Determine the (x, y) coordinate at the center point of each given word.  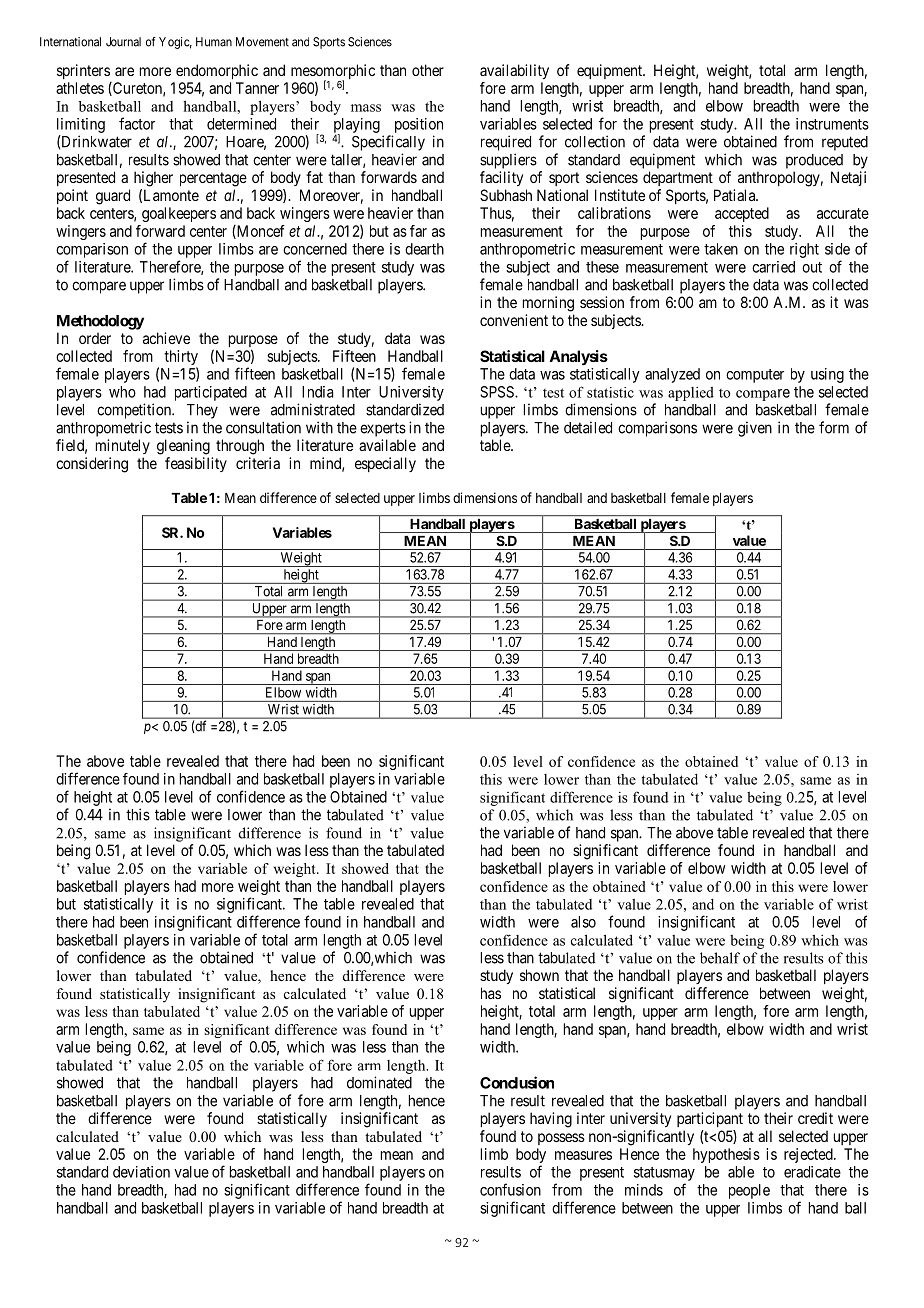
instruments (832, 124)
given (755, 429)
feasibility (196, 464)
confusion (510, 1189)
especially (385, 464)
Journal (123, 42)
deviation (141, 1172)
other (428, 70)
